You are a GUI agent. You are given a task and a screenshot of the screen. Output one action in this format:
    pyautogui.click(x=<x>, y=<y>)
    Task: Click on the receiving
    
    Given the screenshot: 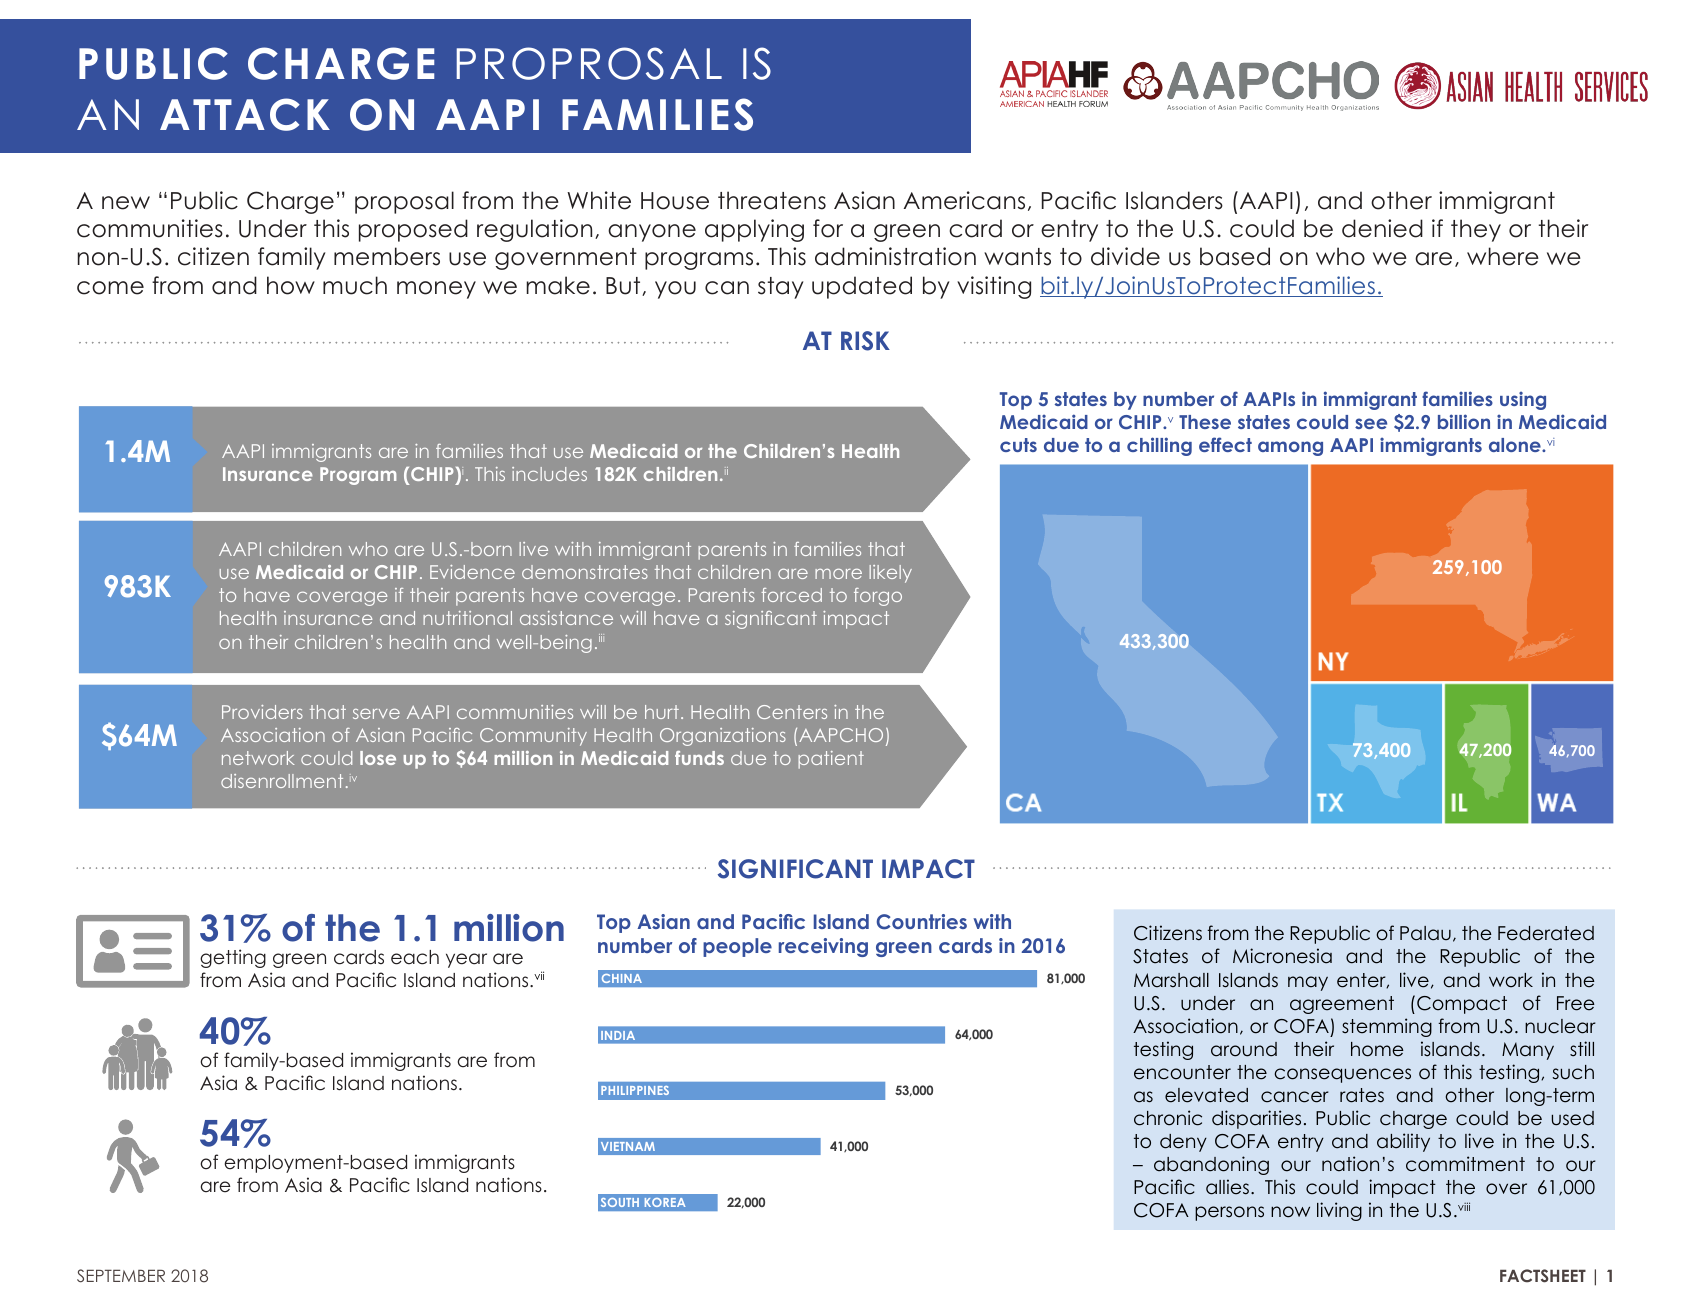 What is the action you would take?
    pyautogui.click(x=823, y=947)
